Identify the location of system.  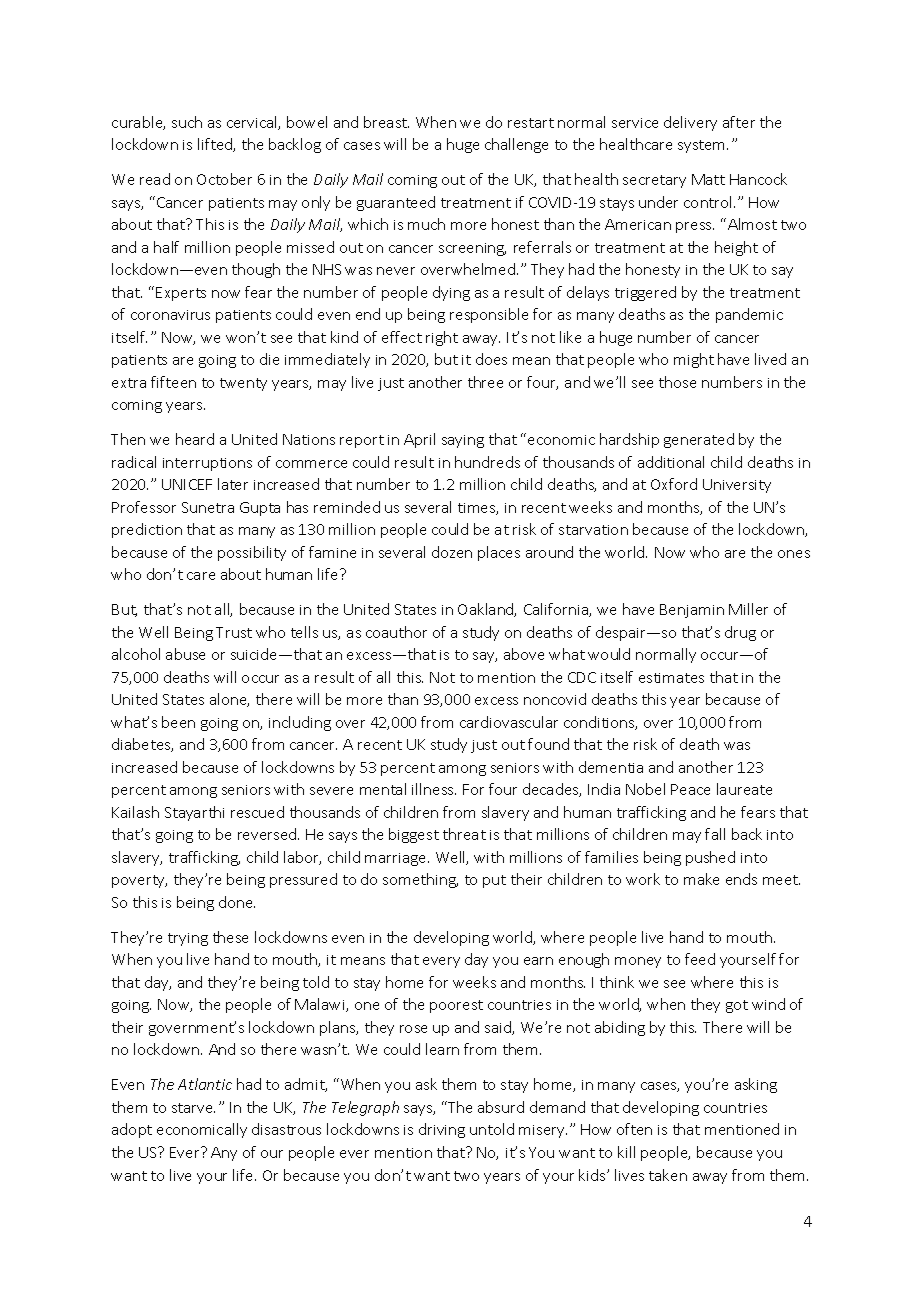
(703, 146).
